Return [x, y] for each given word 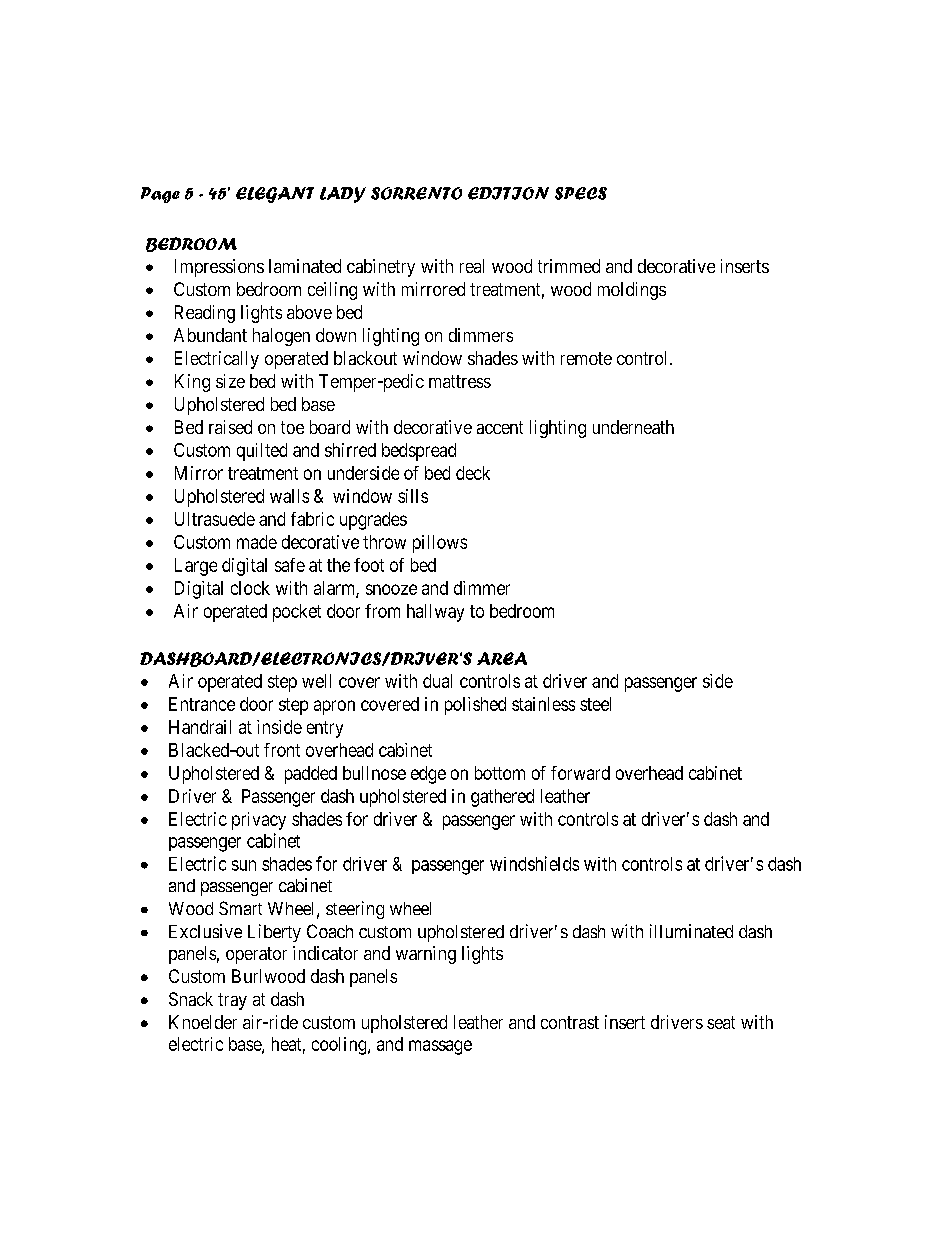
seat [721, 1022]
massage [440, 1047]
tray [232, 1001]
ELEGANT [275, 195]
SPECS [581, 193]
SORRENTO [416, 193]
